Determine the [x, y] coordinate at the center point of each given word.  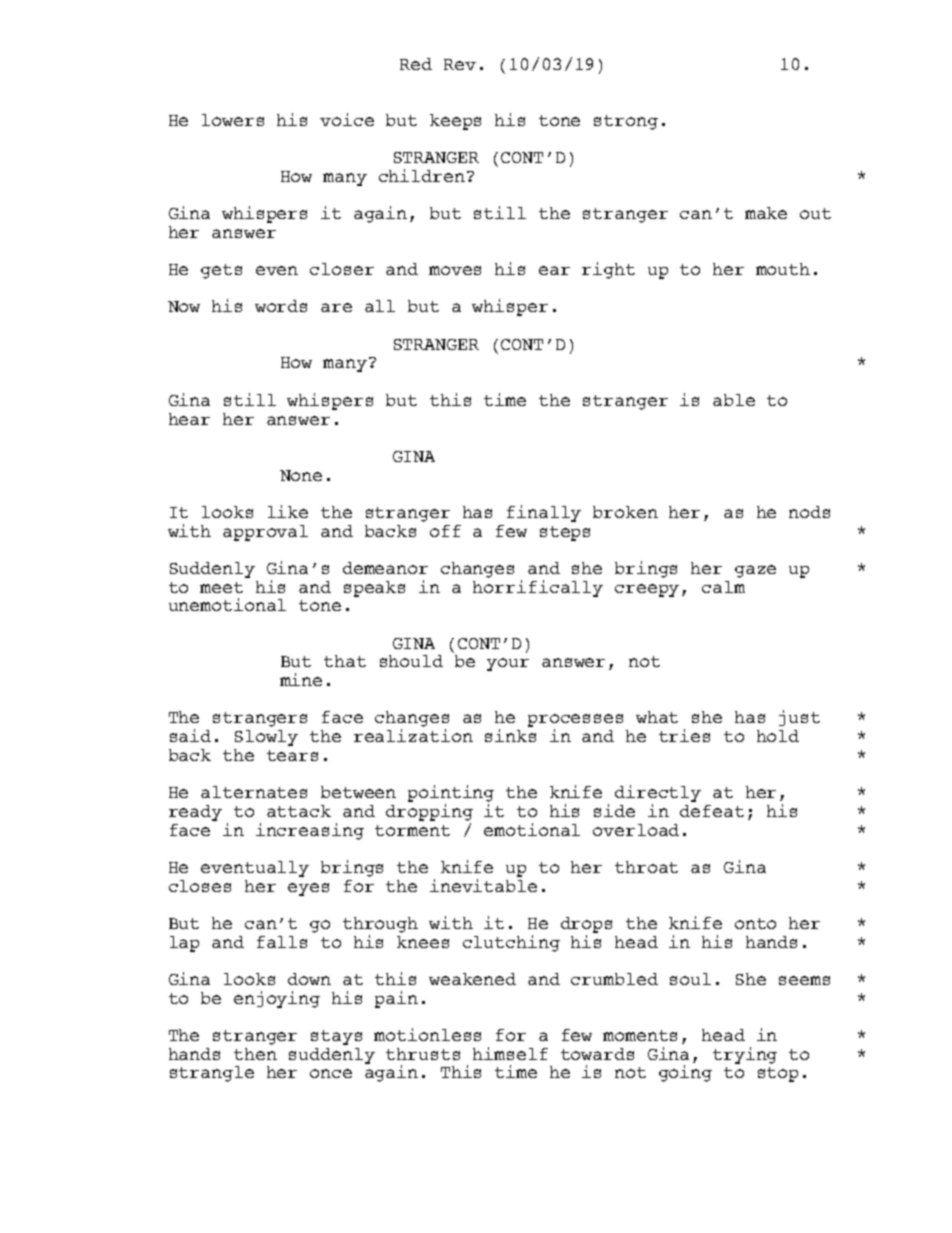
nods [809, 512]
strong [626, 122]
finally [544, 513]
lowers [233, 120]
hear [189, 419]
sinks [510, 735]
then [255, 1054]
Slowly [266, 738]
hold [778, 736]
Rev [460, 64]
